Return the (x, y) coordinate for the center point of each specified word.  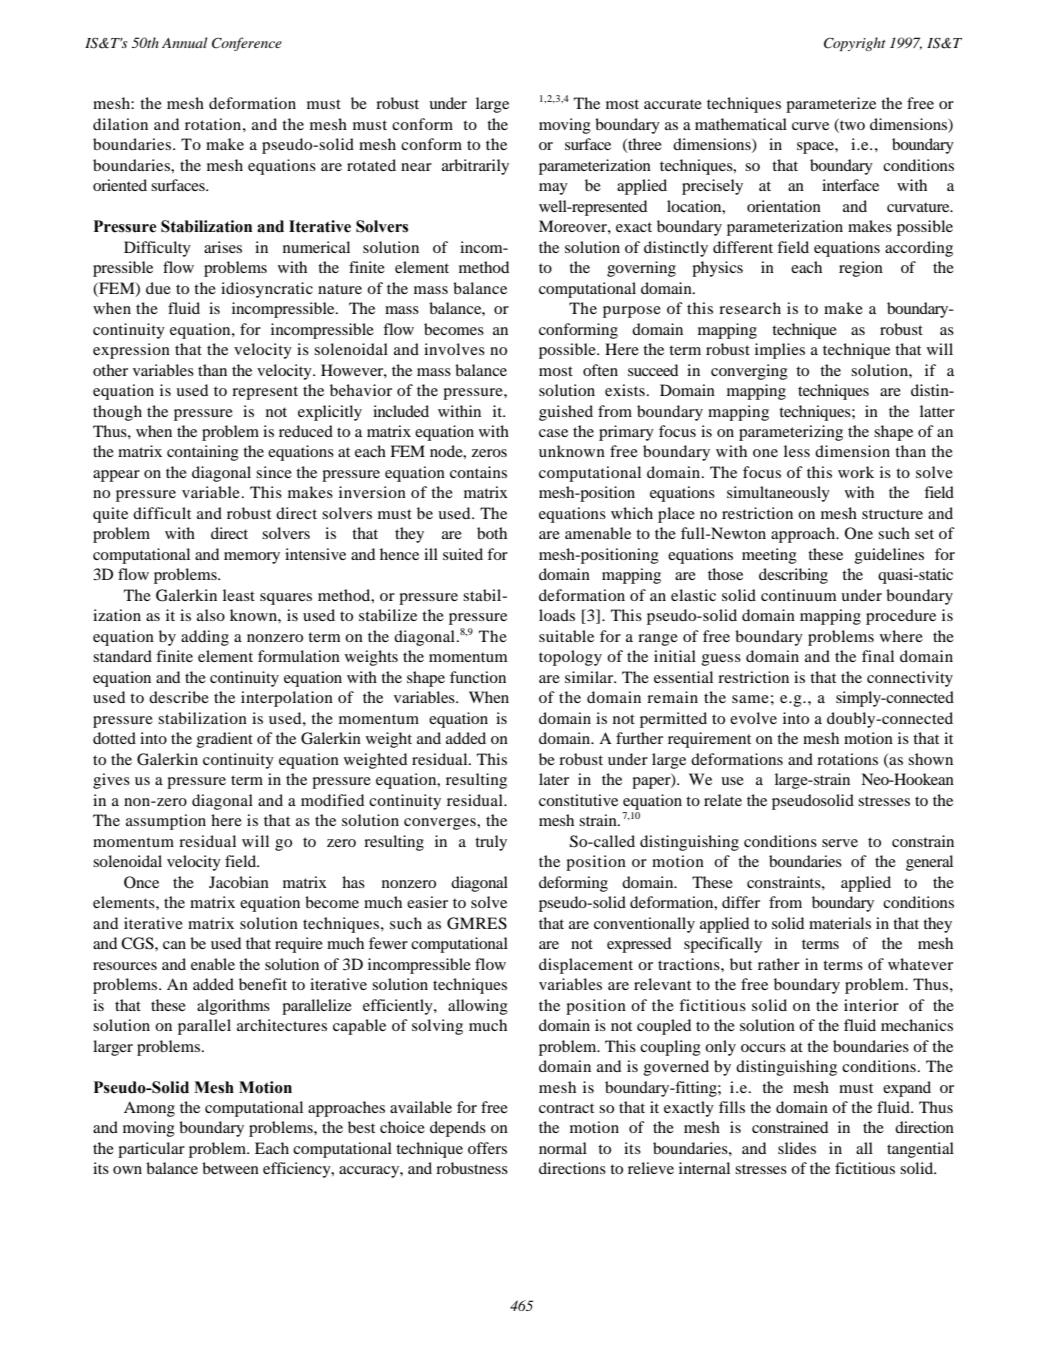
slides (797, 1148)
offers (487, 1148)
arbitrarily (475, 167)
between (230, 1168)
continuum (799, 595)
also (211, 615)
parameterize (831, 105)
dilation (120, 124)
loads (557, 615)
